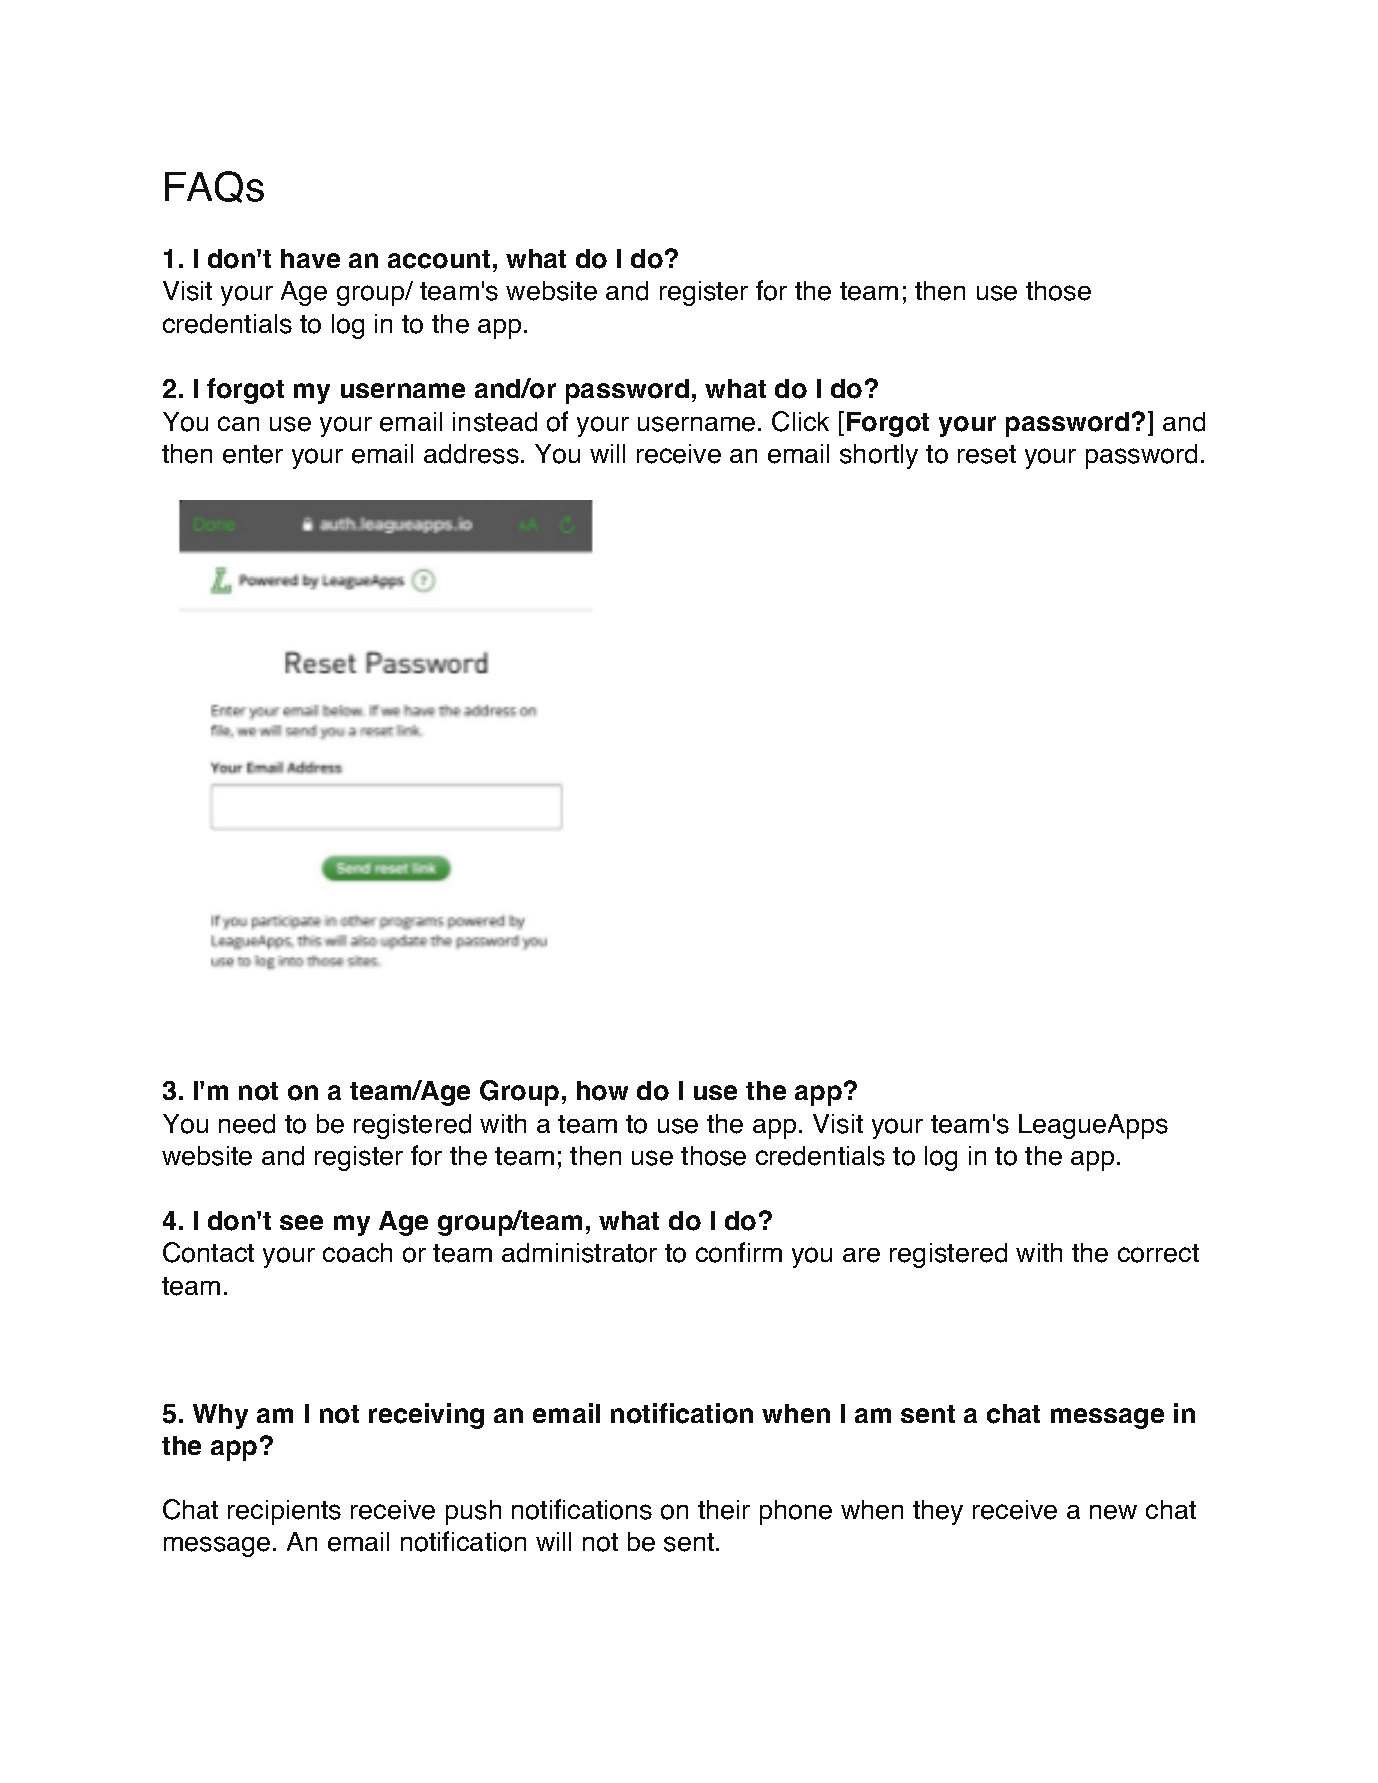  I want to click on need, so click(247, 1124).
